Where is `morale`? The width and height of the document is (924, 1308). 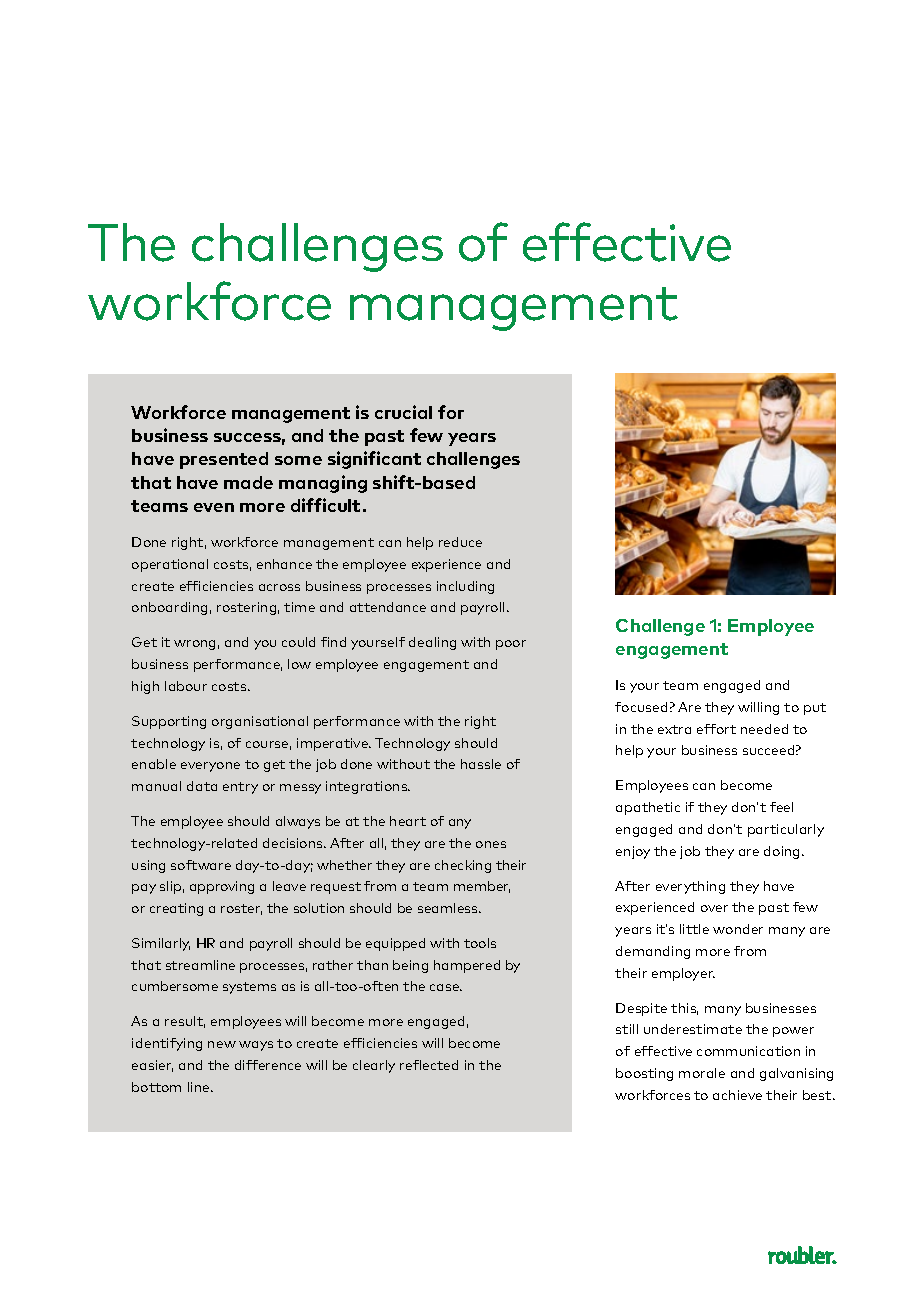 morale is located at coordinates (702, 1073).
